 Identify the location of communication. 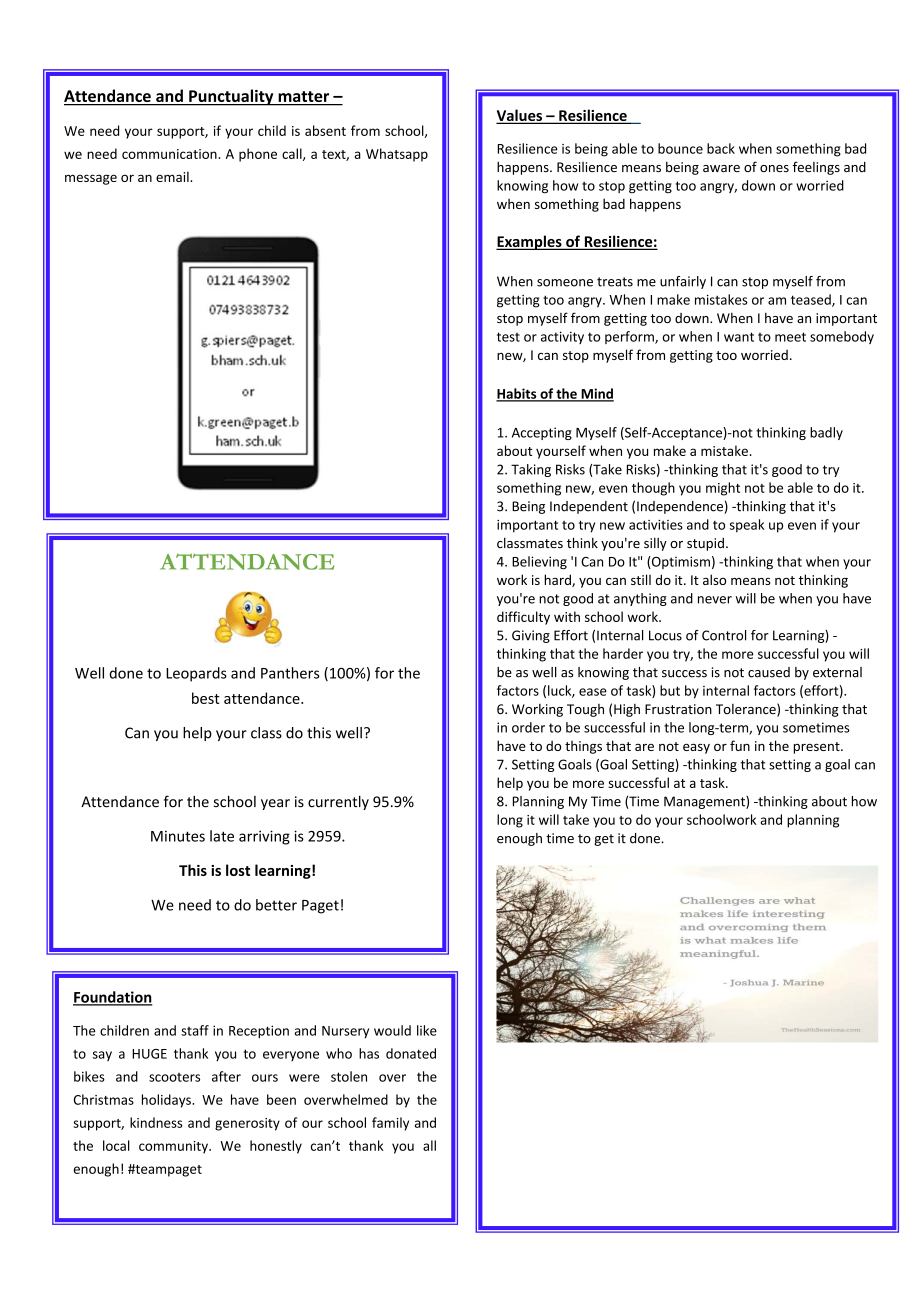
(170, 154).
